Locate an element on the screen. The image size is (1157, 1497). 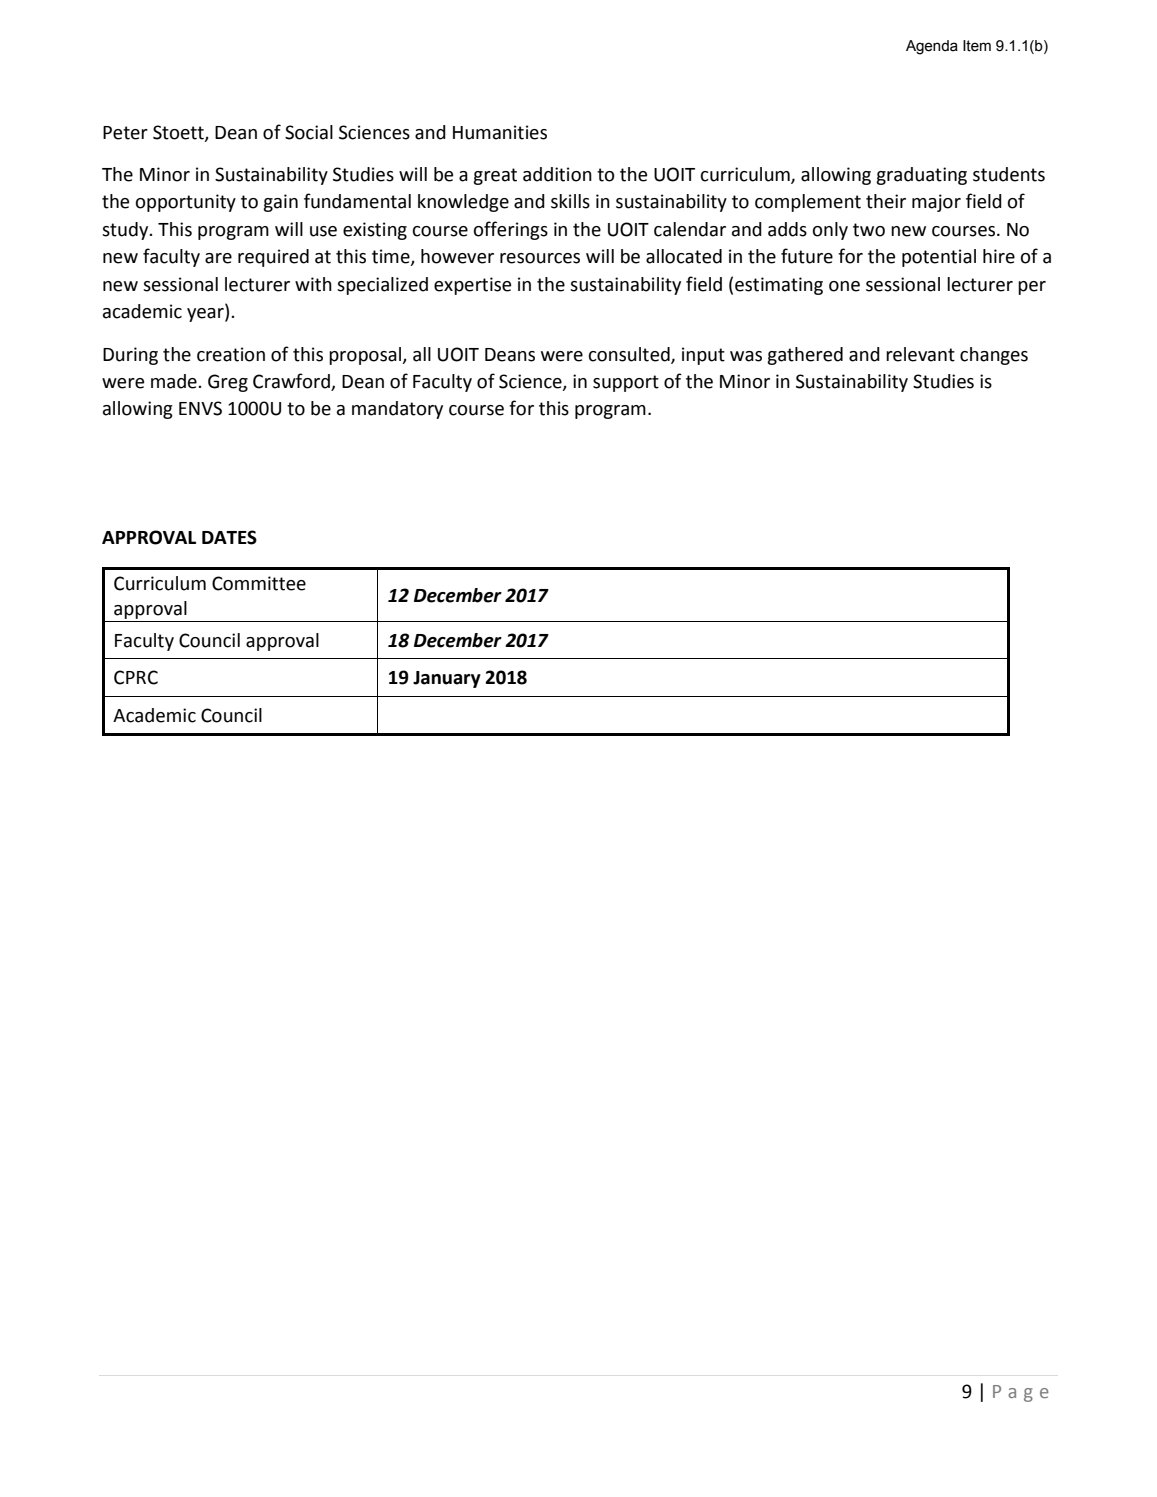
ENVS is located at coordinates (200, 408).
